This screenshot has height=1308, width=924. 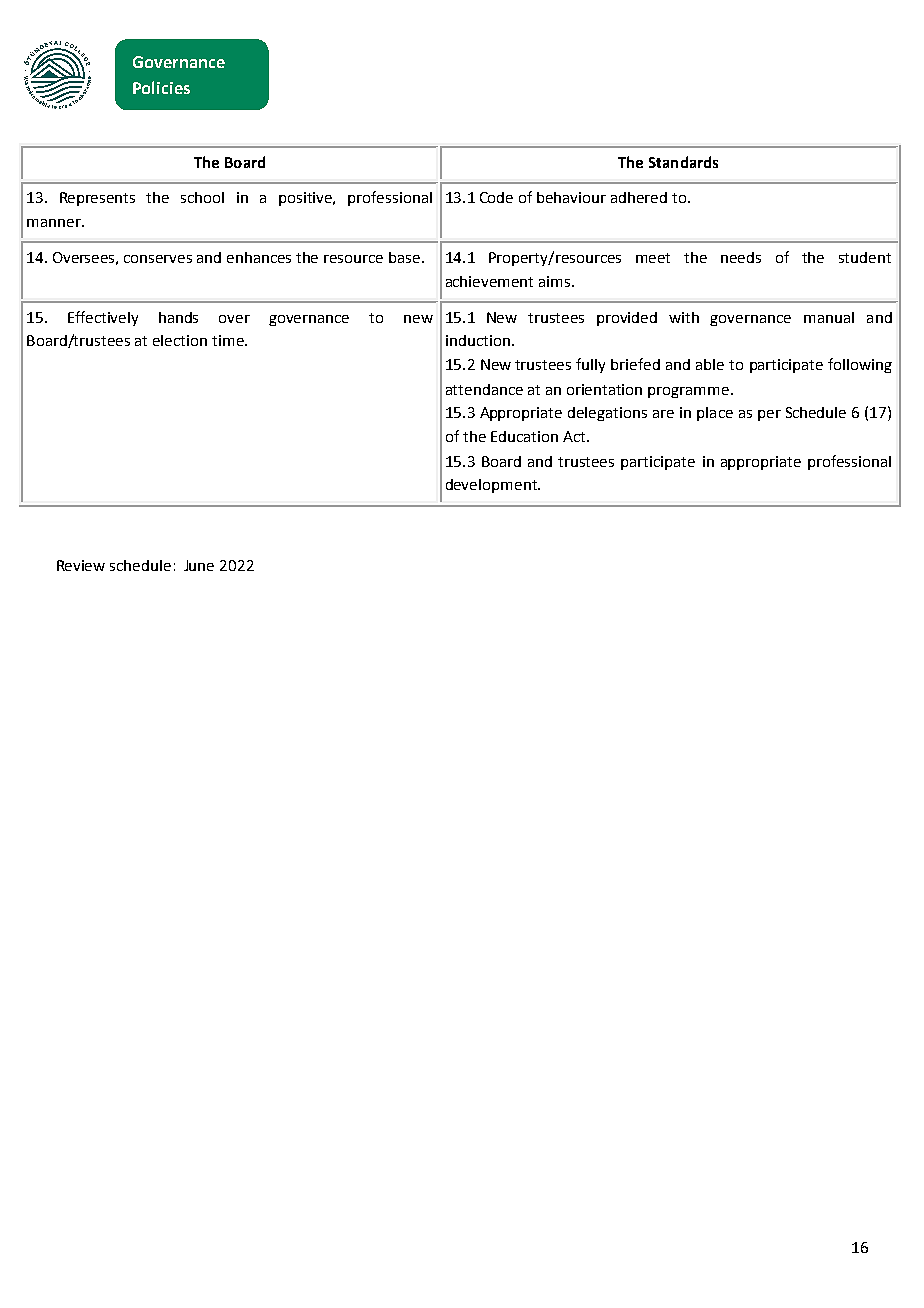 What do you see at coordinates (829, 317) in the screenshot?
I see `manual` at bounding box center [829, 317].
